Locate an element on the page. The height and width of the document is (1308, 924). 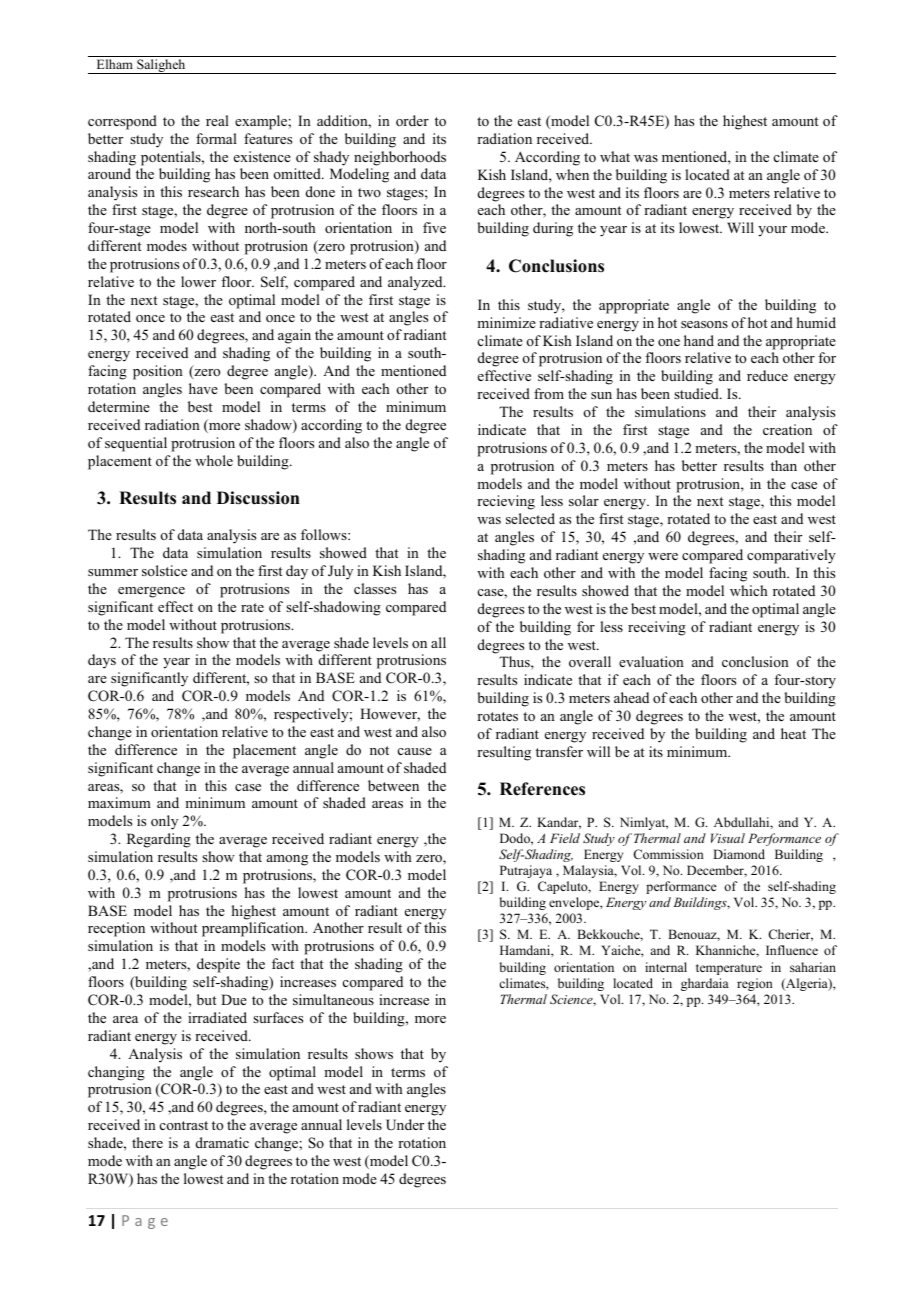
formal is located at coordinates (216, 138).
